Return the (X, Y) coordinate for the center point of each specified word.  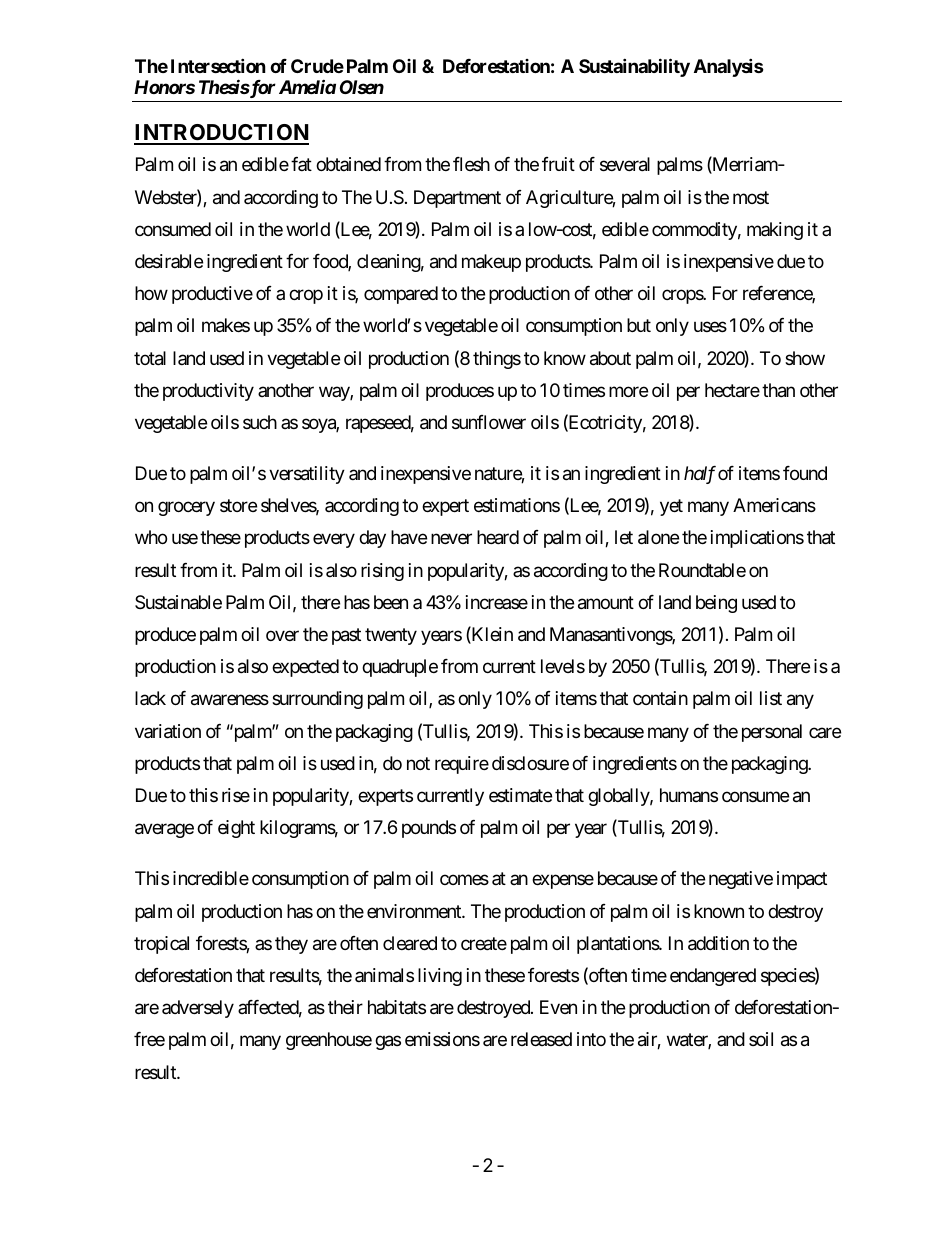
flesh (471, 164)
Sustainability (634, 67)
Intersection (218, 65)
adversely (198, 1009)
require (462, 765)
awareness (230, 700)
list (771, 698)
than (778, 390)
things (497, 360)
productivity (208, 392)
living (440, 977)
